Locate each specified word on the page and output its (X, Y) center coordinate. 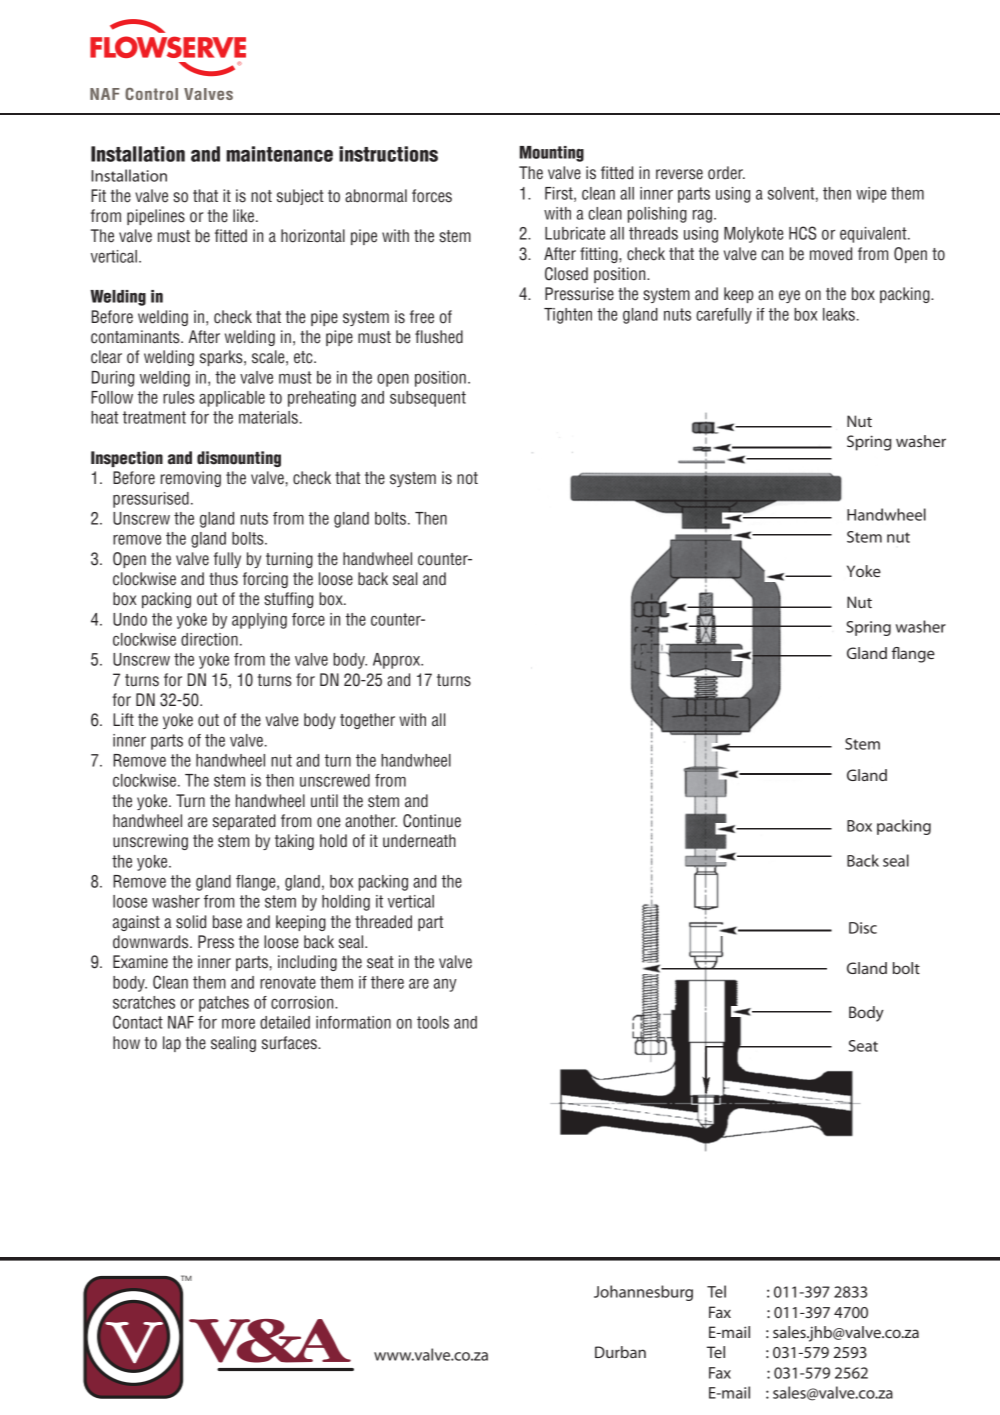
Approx (398, 661)
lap (172, 1044)
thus (223, 579)
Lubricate (575, 233)
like (243, 216)
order (726, 173)
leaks (839, 314)
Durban (620, 1352)
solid (191, 922)
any (445, 985)
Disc (863, 928)
